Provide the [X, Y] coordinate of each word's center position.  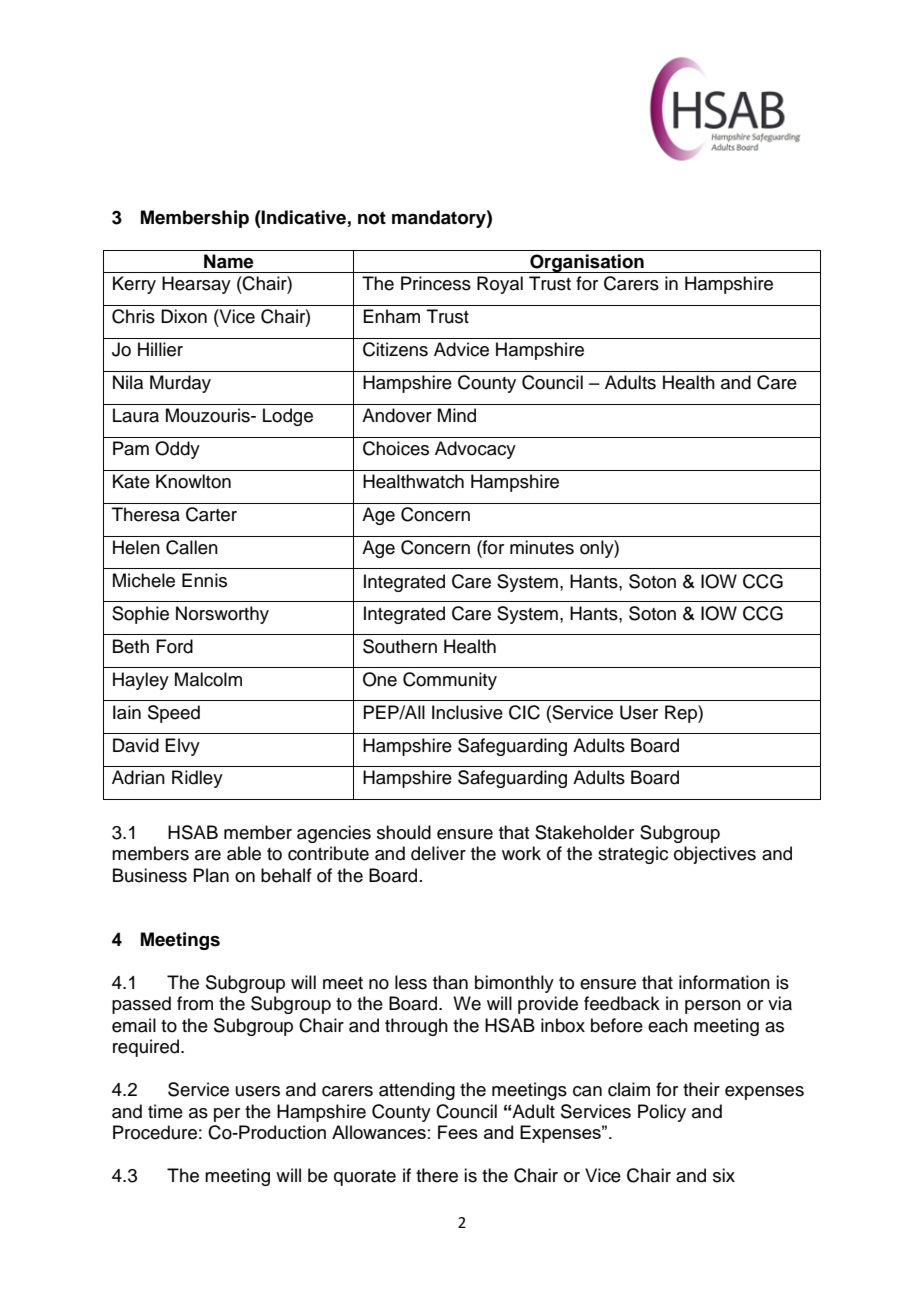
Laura [136, 415]
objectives [715, 855]
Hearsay [196, 285]
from [195, 1003]
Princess [436, 283]
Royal [500, 285]
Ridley [197, 779]
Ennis [204, 580]
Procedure [155, 1132]
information [724, 982]
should [404, 832]
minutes [542, 547]
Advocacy [475, 450]
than [450, 982]
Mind [457, 415]
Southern [400, 646]
